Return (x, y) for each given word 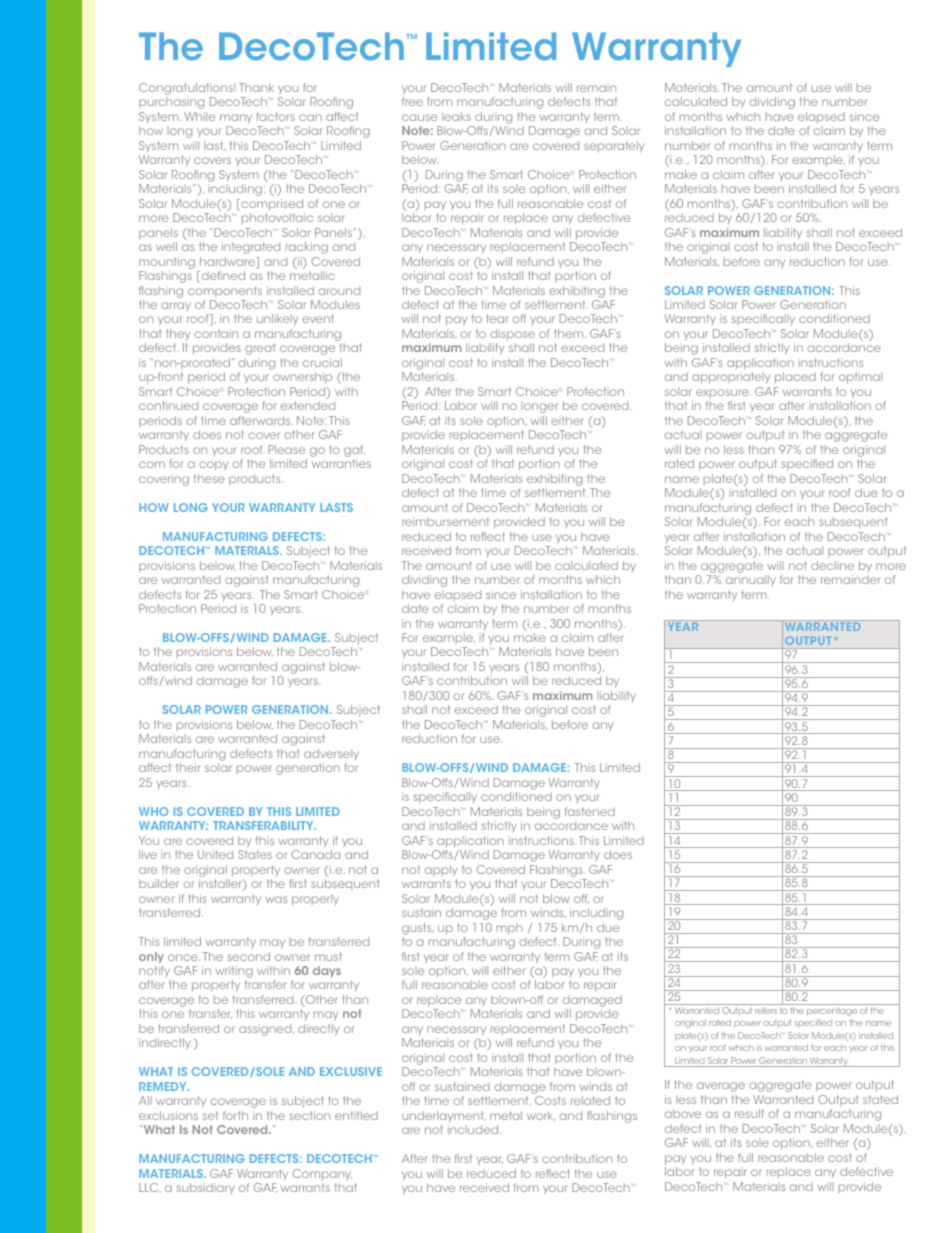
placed (795, 377)
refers (766, 1010)
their (188, 767)
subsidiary (206, 1188)
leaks (456, 116)
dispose (512, 334)
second (248, 956)
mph (509, 928)
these (209, 478)
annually (751, 580)
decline (832, 565)
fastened (590, 811)
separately (614, 146)
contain (216, 333)
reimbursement (445, 521)
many (236, 118)
